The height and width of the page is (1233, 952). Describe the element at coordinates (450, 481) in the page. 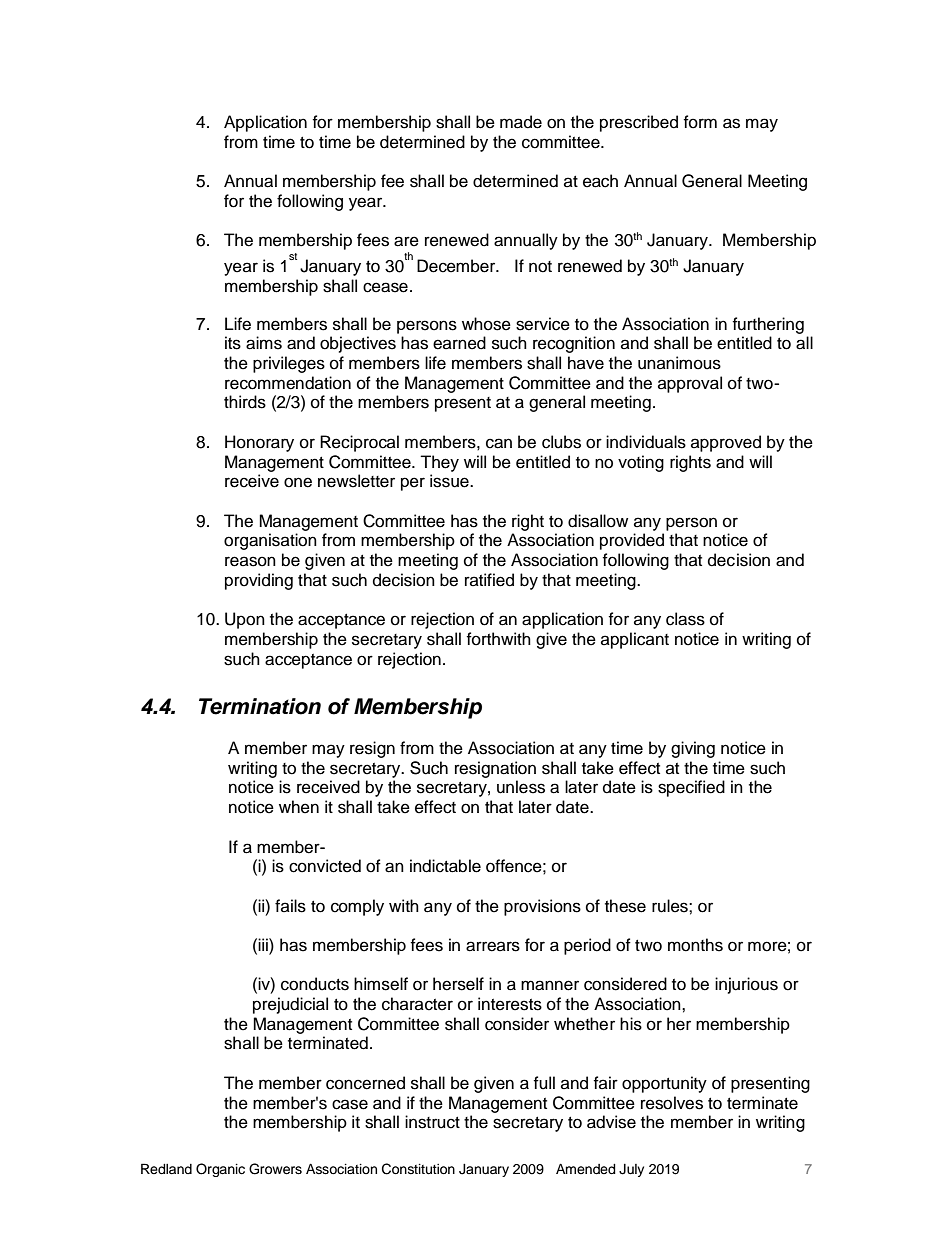

I see `issue` at that location.
